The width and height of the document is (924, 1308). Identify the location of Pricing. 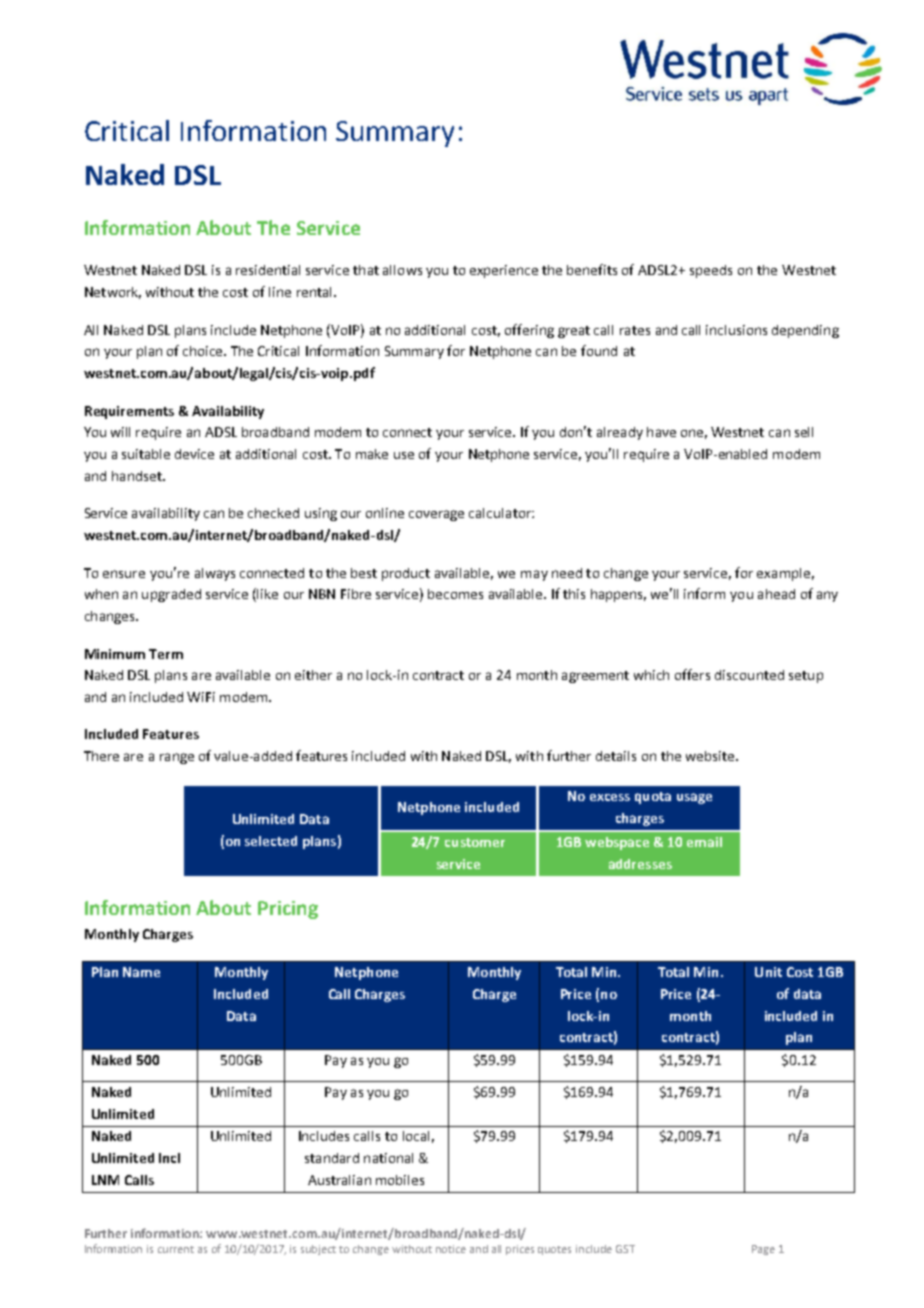
(288, 910).
